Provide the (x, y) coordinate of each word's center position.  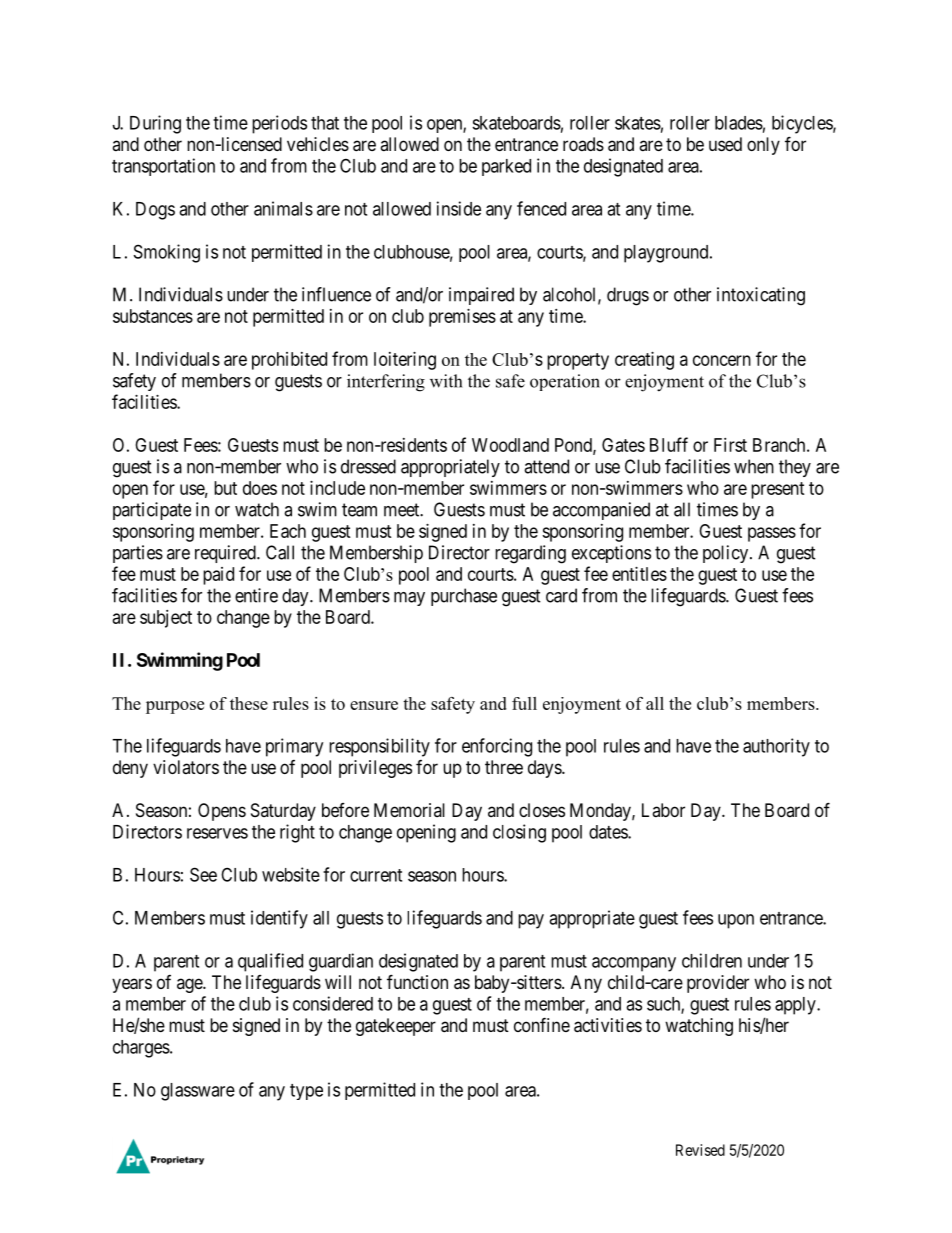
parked (506, 167)
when (754, 466)
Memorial (409, 810)
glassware (198, 1092)
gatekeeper (396, 1027)
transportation (163, 167)
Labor (663, 810)
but (225, 488)
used (725, 144)
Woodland (510, 445)
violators (186, 767)
